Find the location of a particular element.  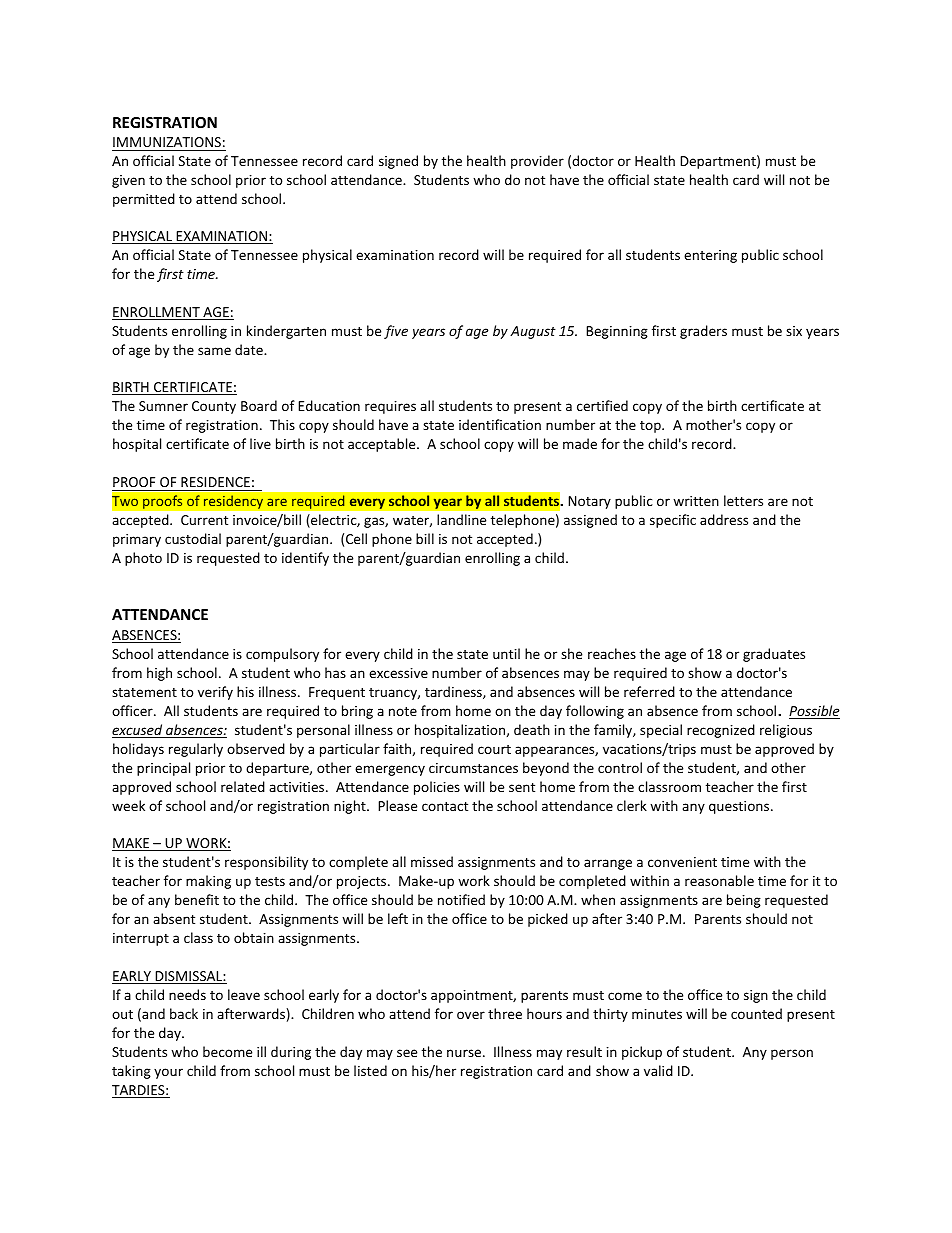

back is located at coordinates (184, 1013).
